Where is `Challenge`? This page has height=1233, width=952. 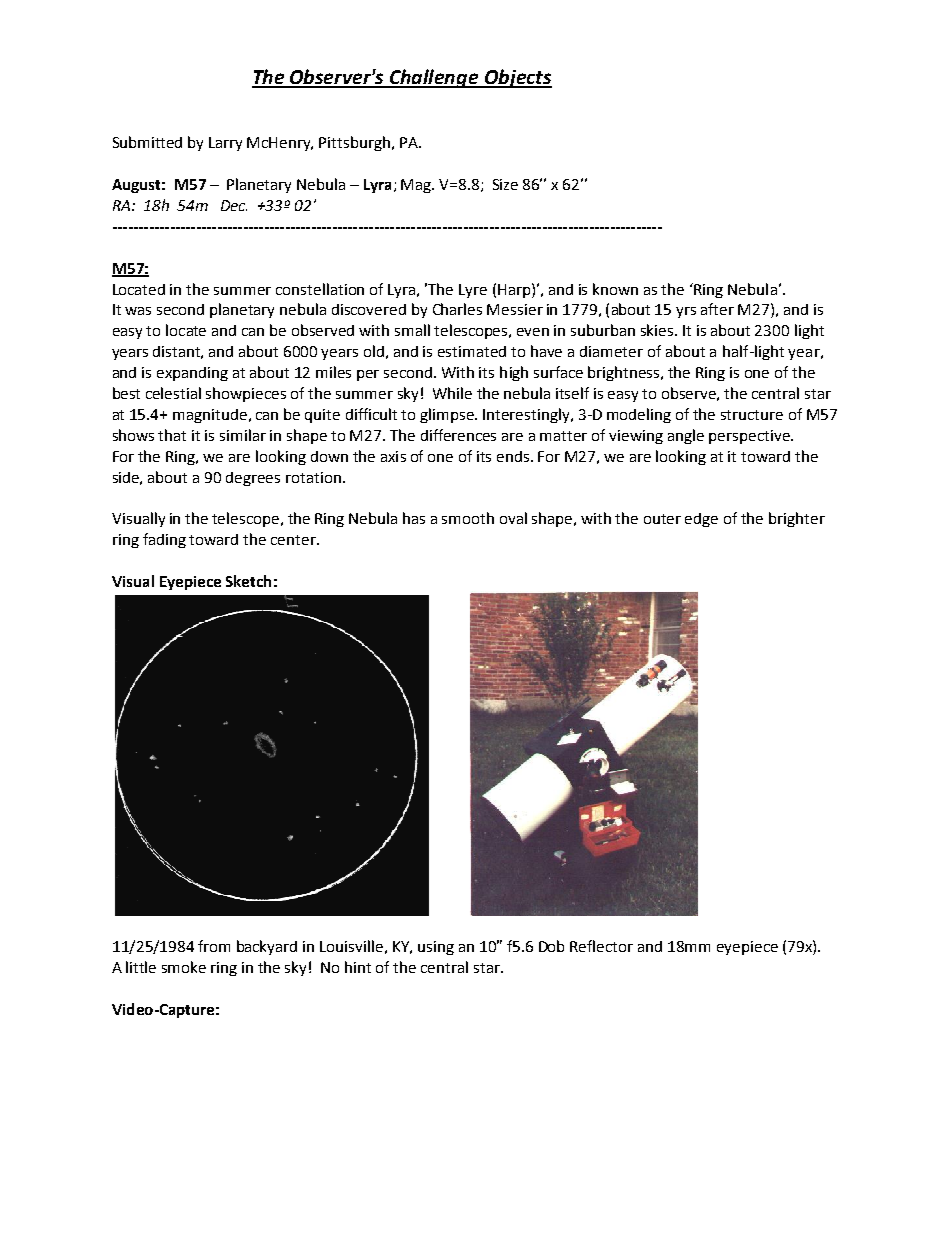 Challenge is located at coordinates (434, 78).
